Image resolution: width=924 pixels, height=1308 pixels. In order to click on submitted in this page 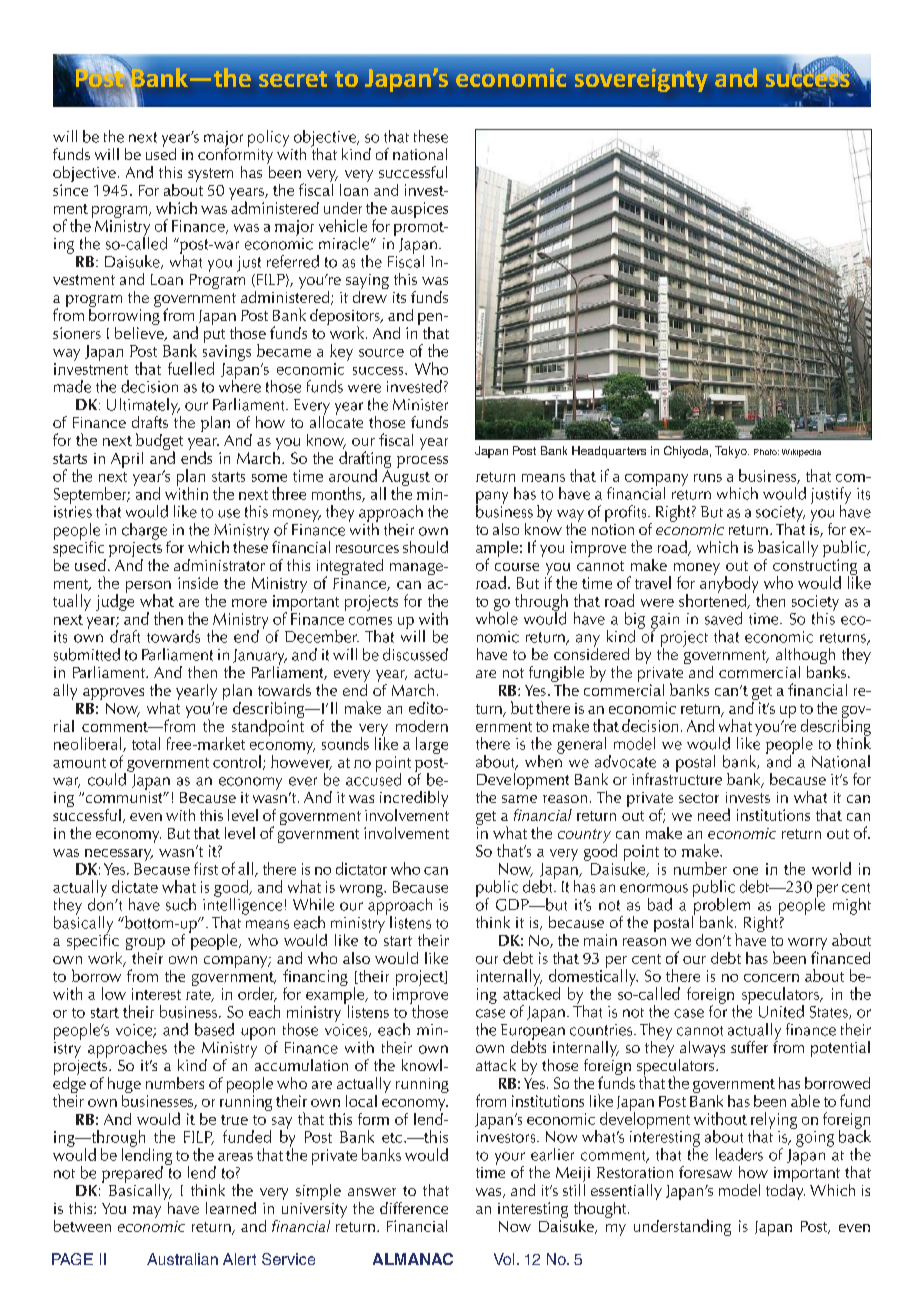, I will do `click(87, 654)`.
